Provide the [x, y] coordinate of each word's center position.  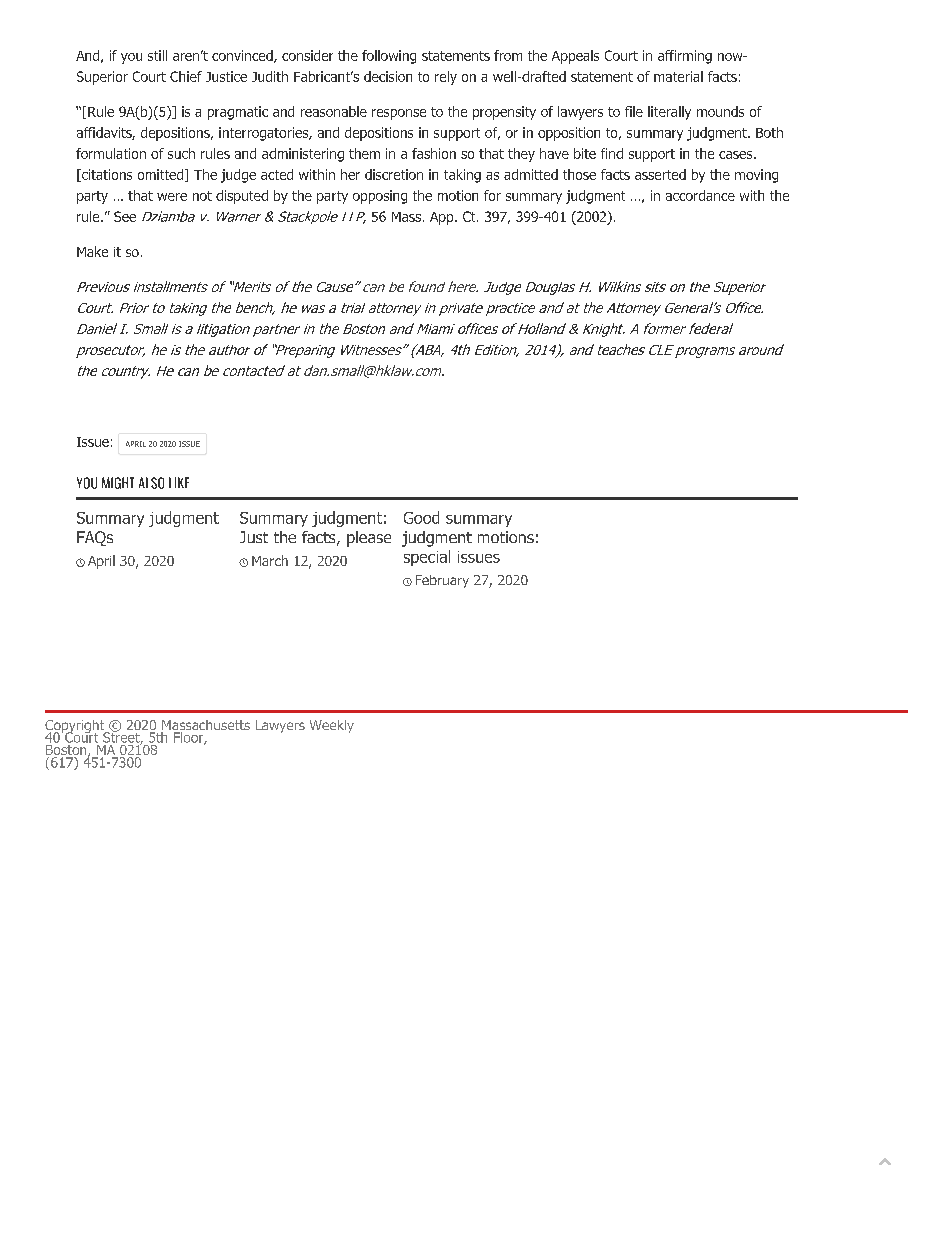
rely [446, 78]
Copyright [76, 728]
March [270, 560]
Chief [186, 76]
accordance [700, 195]
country [126, 372]
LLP [354, 218]
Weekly [332, 726]
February [442, 581]
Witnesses [372, 350]
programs [705, 352]
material [678, 76]
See [125, 216]
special [427, 558]
